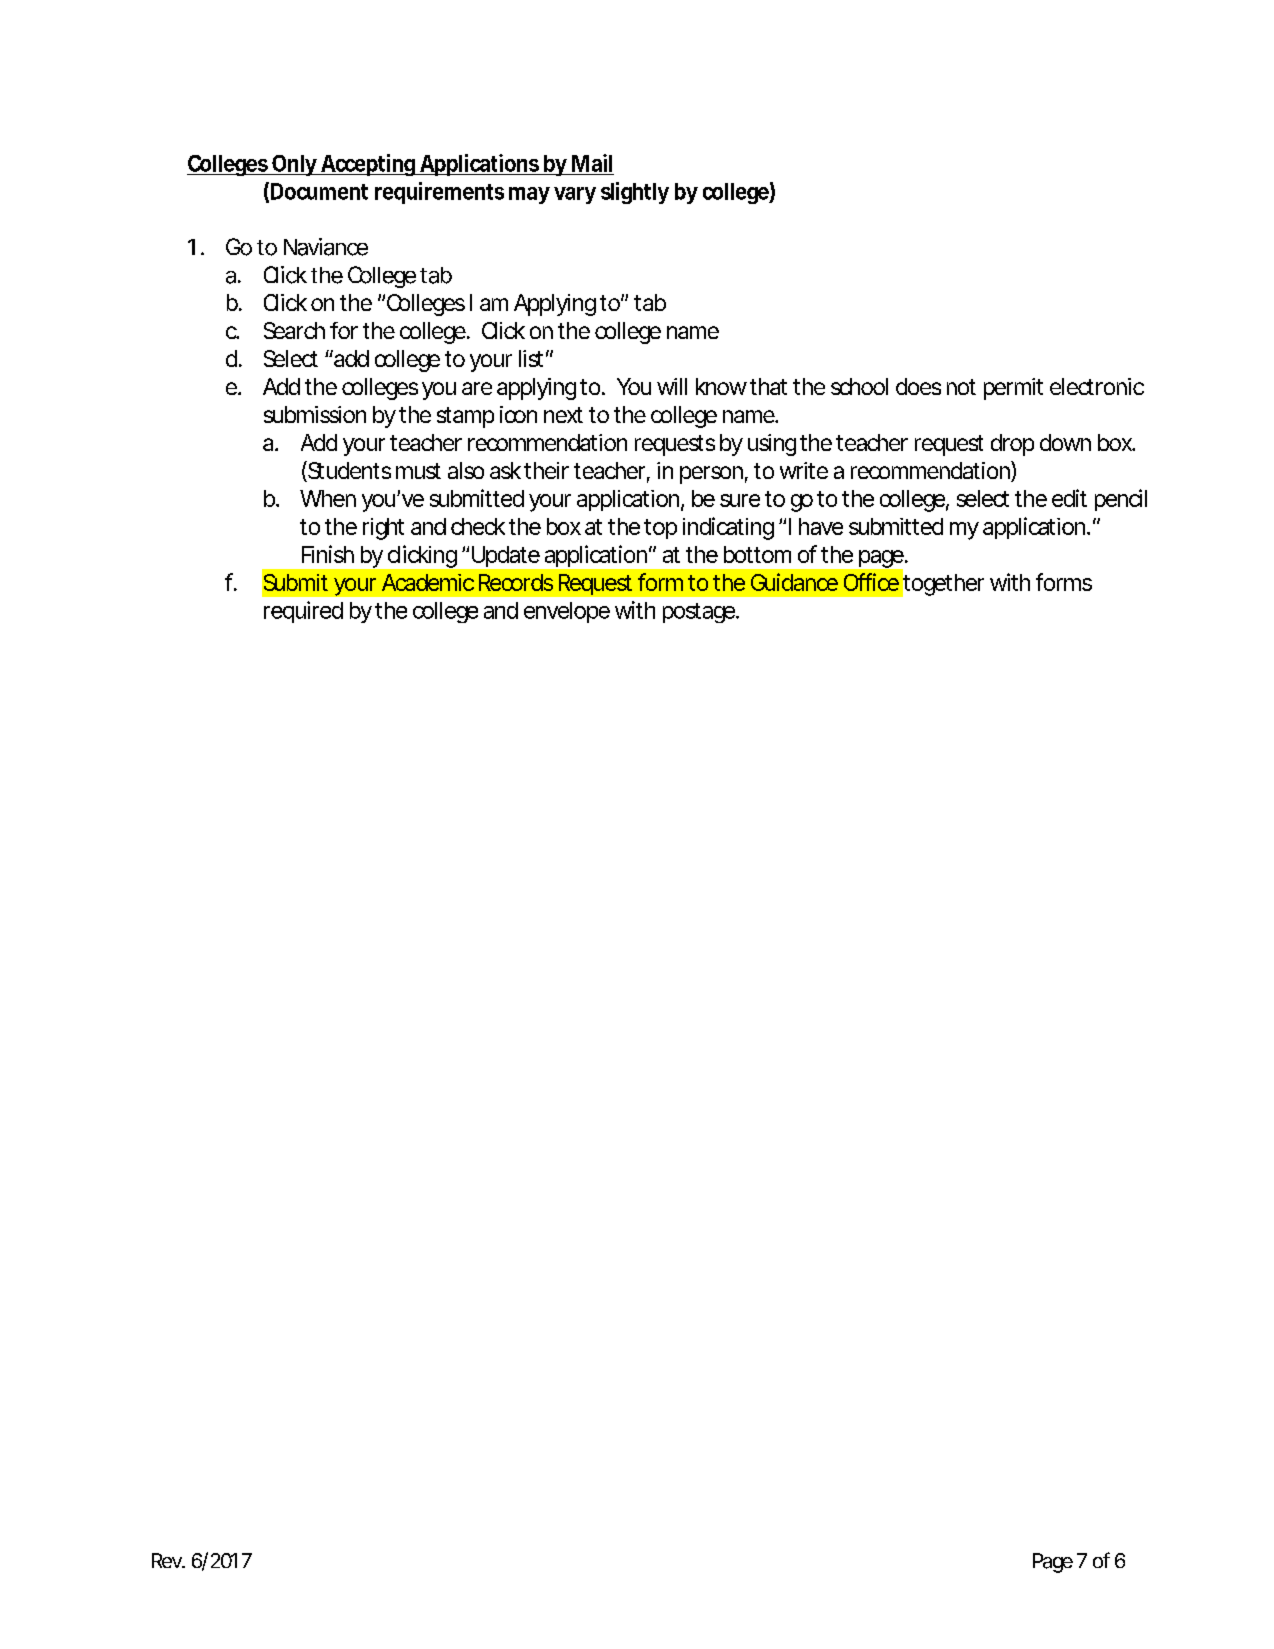 The image size is (1274, 1649). I want to click on slightly, so click(635, 193).
